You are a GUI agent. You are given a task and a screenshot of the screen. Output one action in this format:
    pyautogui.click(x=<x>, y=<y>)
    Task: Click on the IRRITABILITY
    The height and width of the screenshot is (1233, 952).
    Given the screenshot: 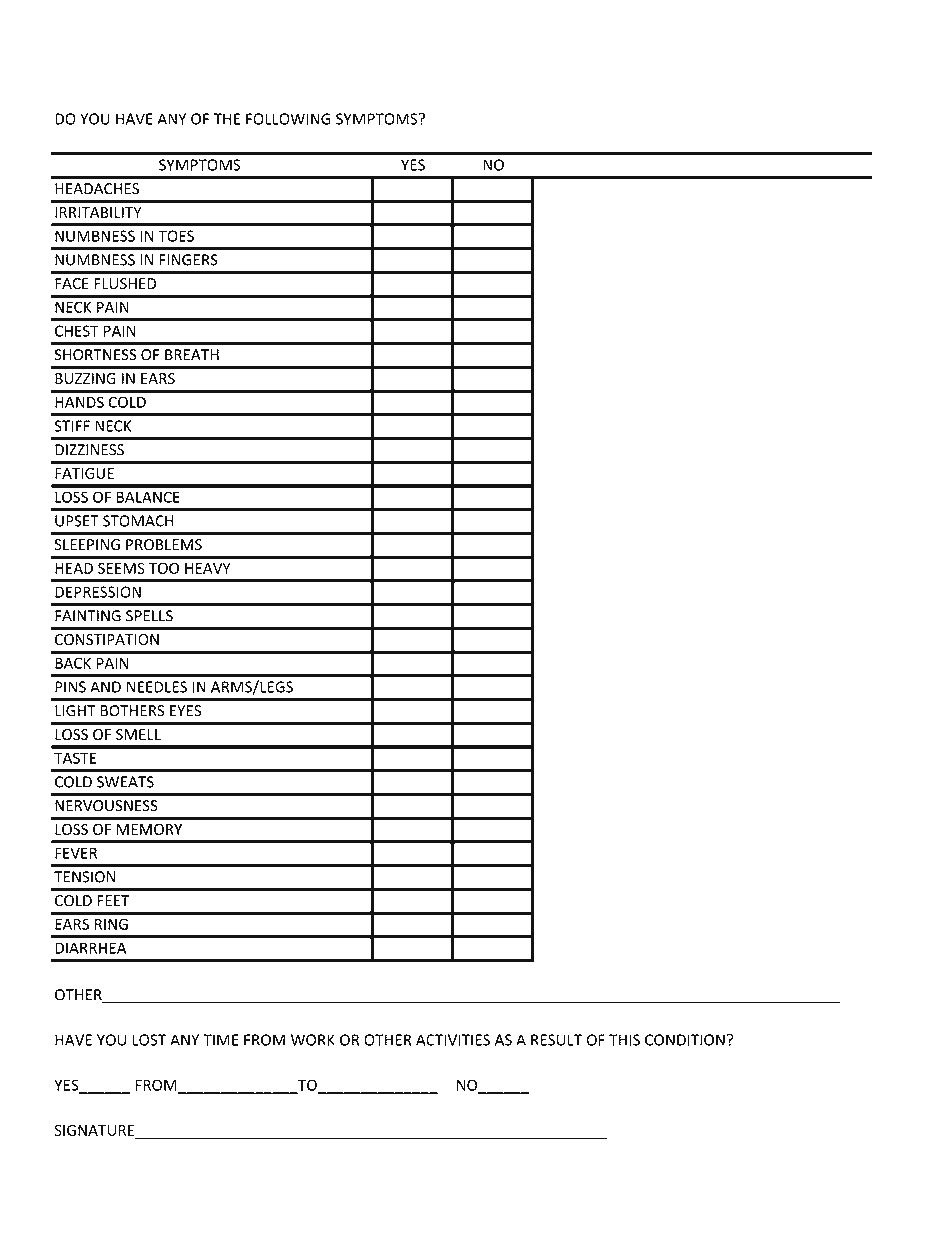 What is the action you would take?
    pyautogui.click(x=98, y=212)
